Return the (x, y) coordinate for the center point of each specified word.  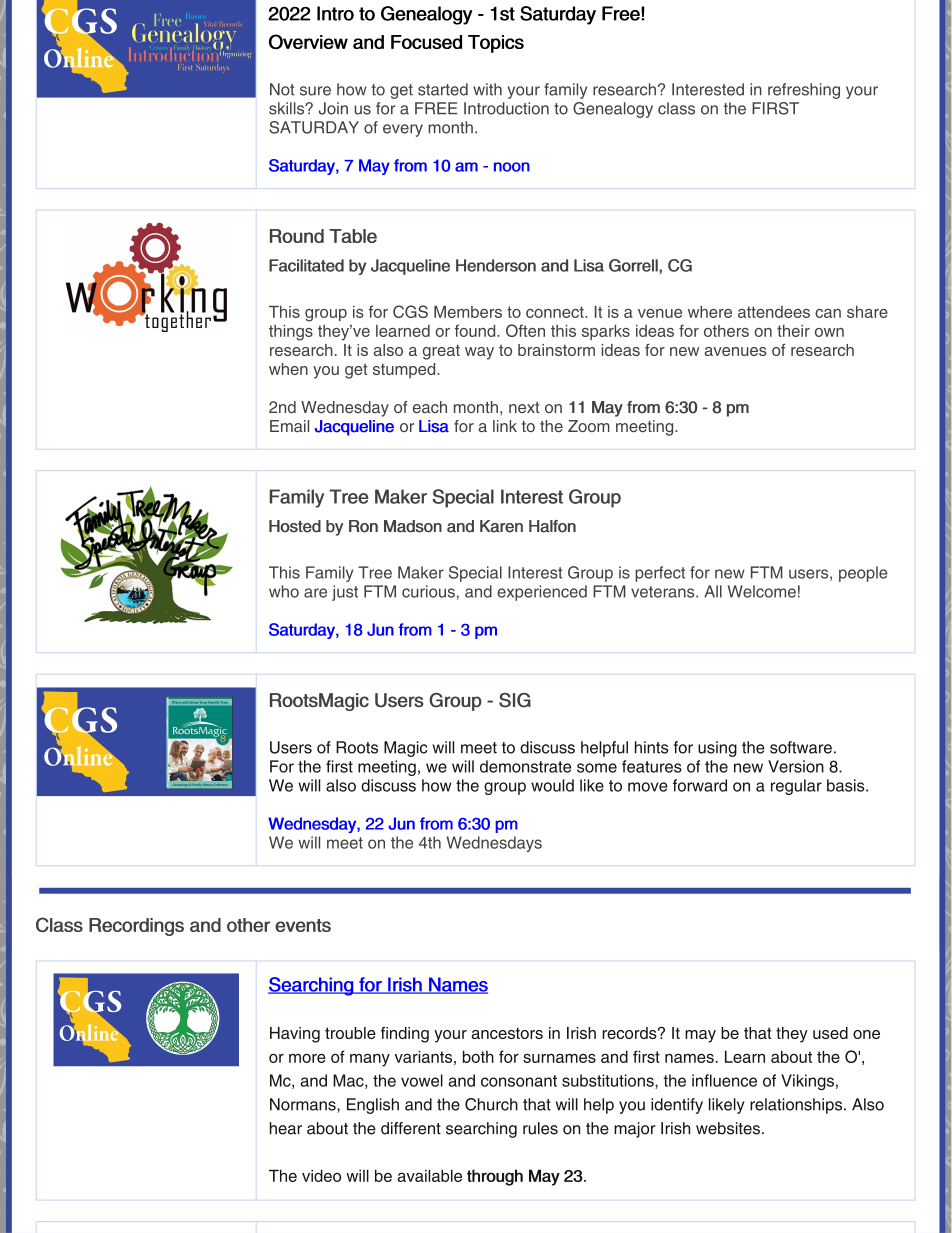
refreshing (804, 91)
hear (286, 1128)
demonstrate (525, 766)
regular (796, 787)
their (793, 331)
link (505, 426)
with (487, 89)
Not (282, 89)
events (303, 925)
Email (289, 426)
